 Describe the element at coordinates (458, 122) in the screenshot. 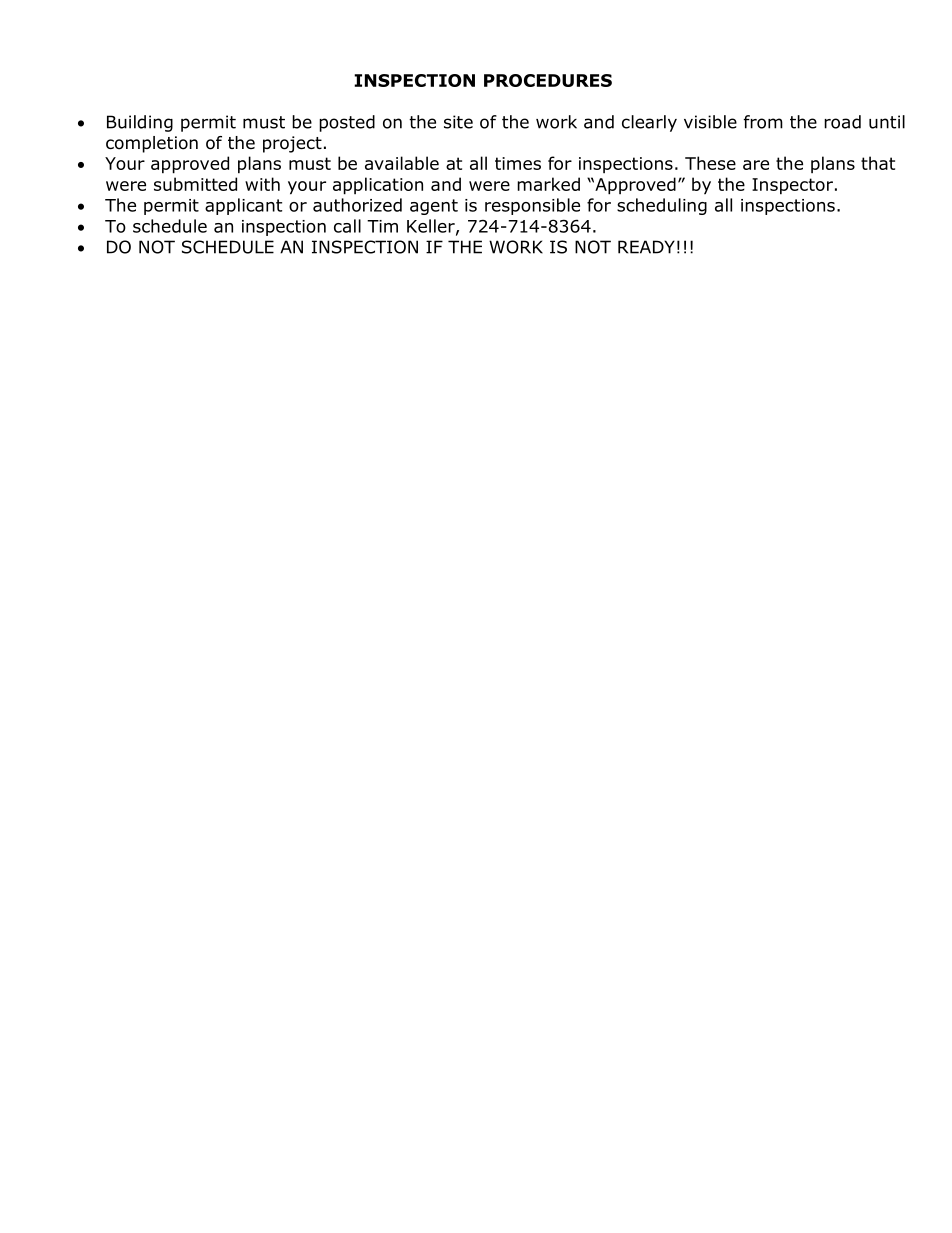

I see `site` at that location.
